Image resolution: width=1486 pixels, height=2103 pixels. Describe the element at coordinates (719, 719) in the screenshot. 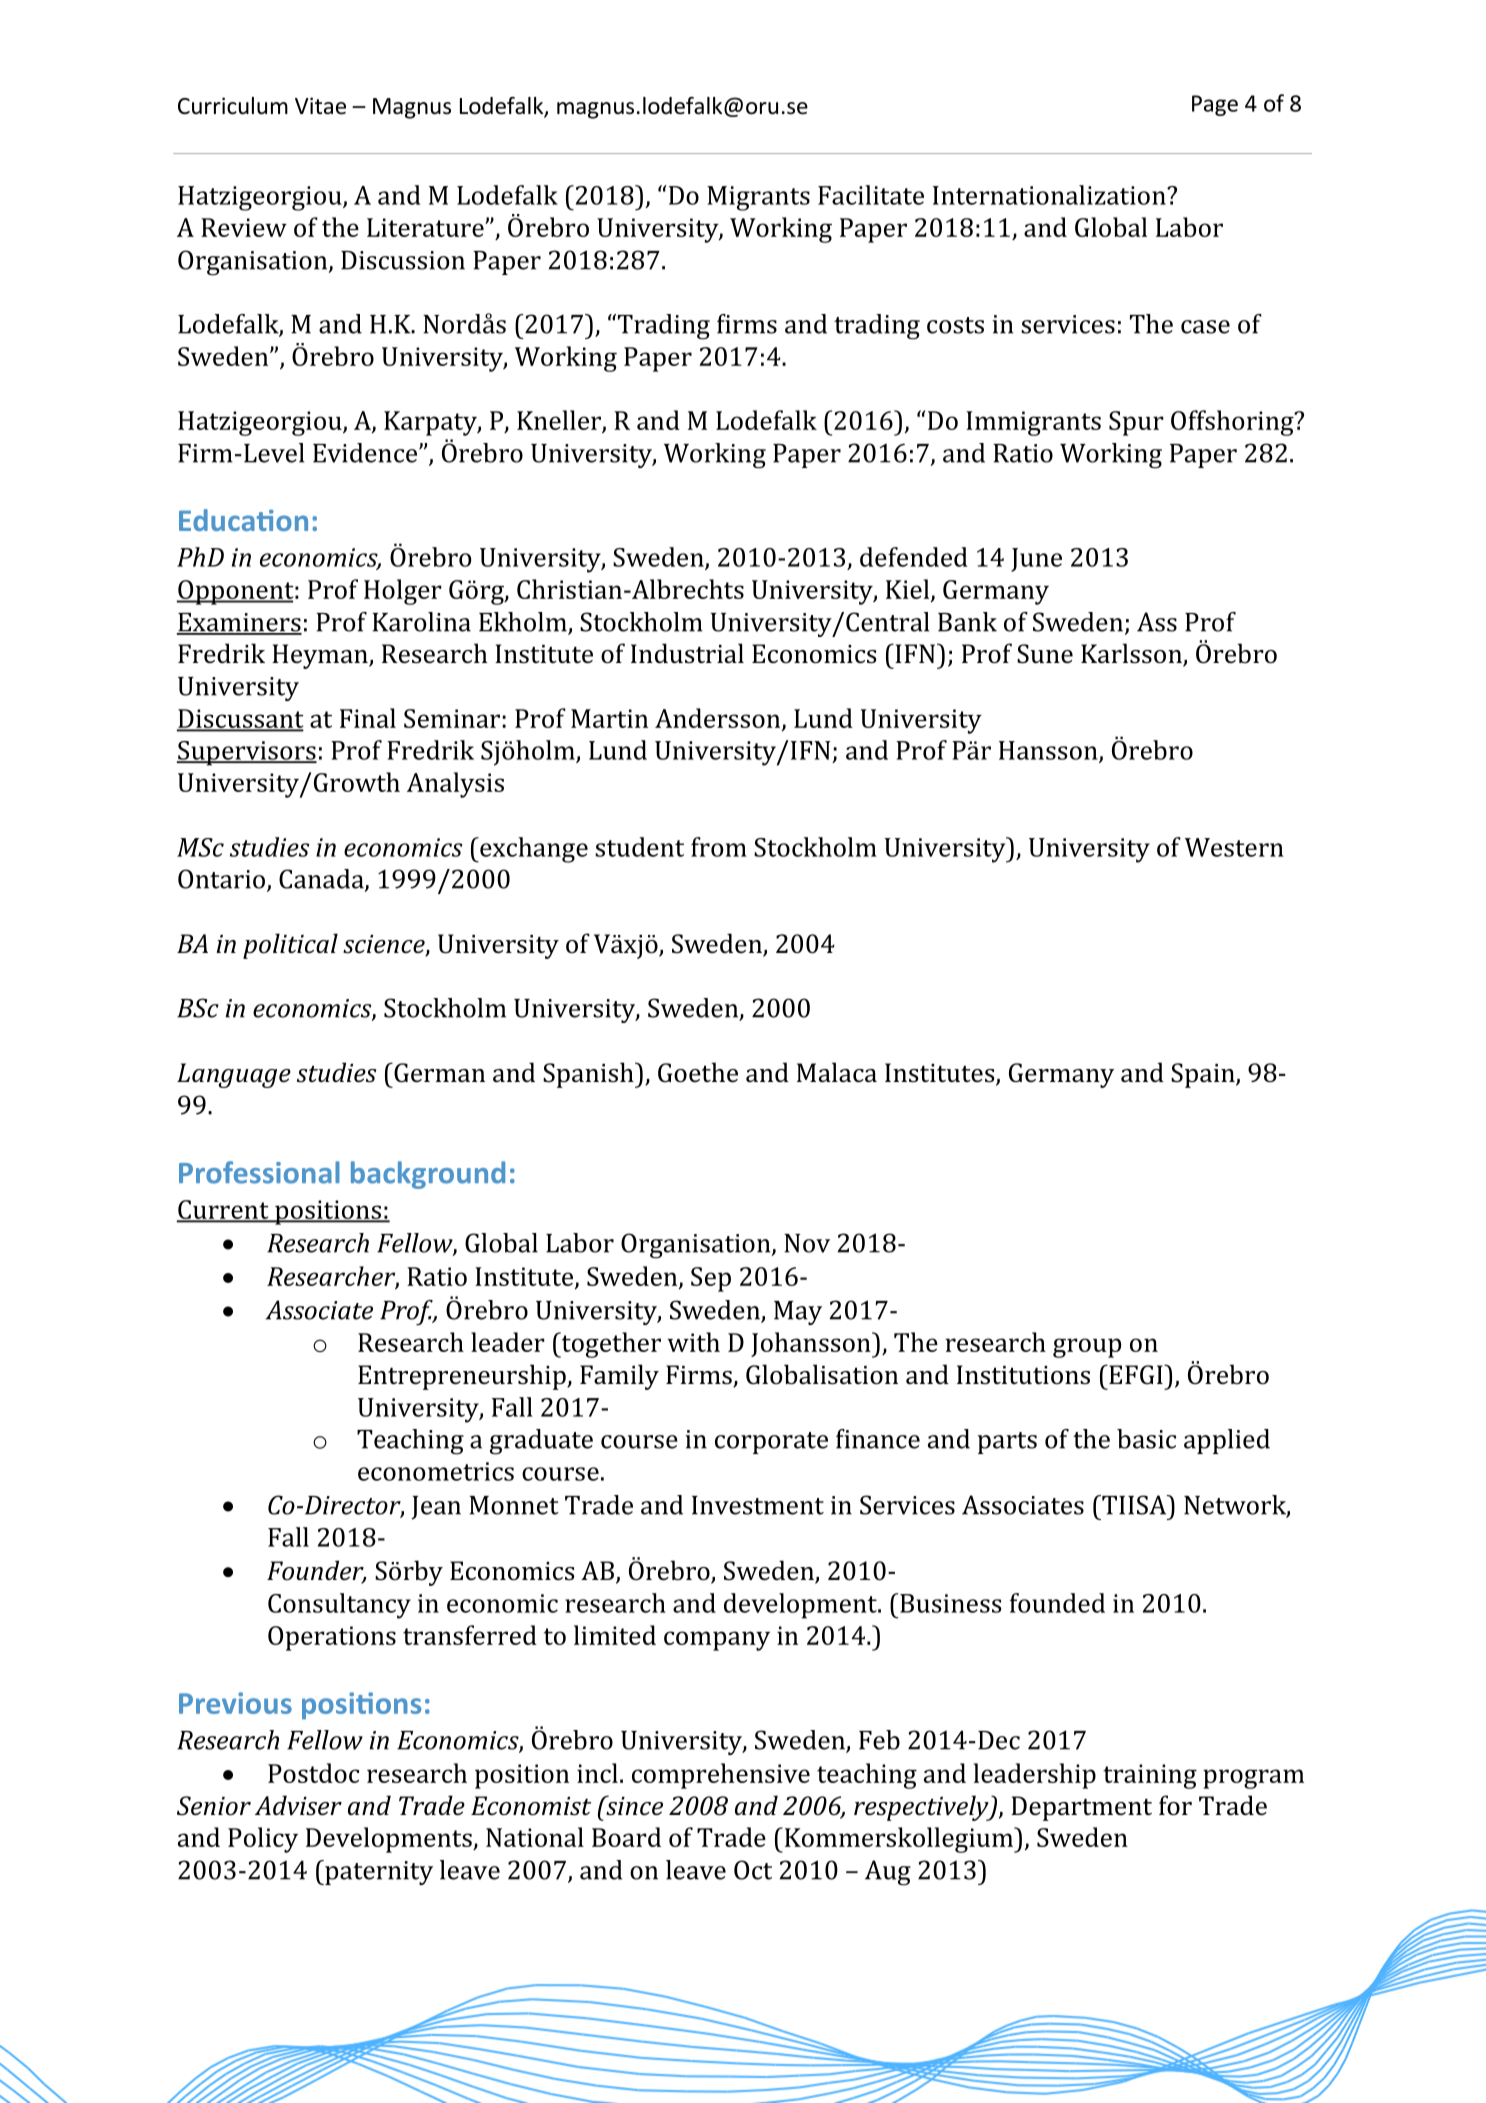

I see `Andersson` at that location.
